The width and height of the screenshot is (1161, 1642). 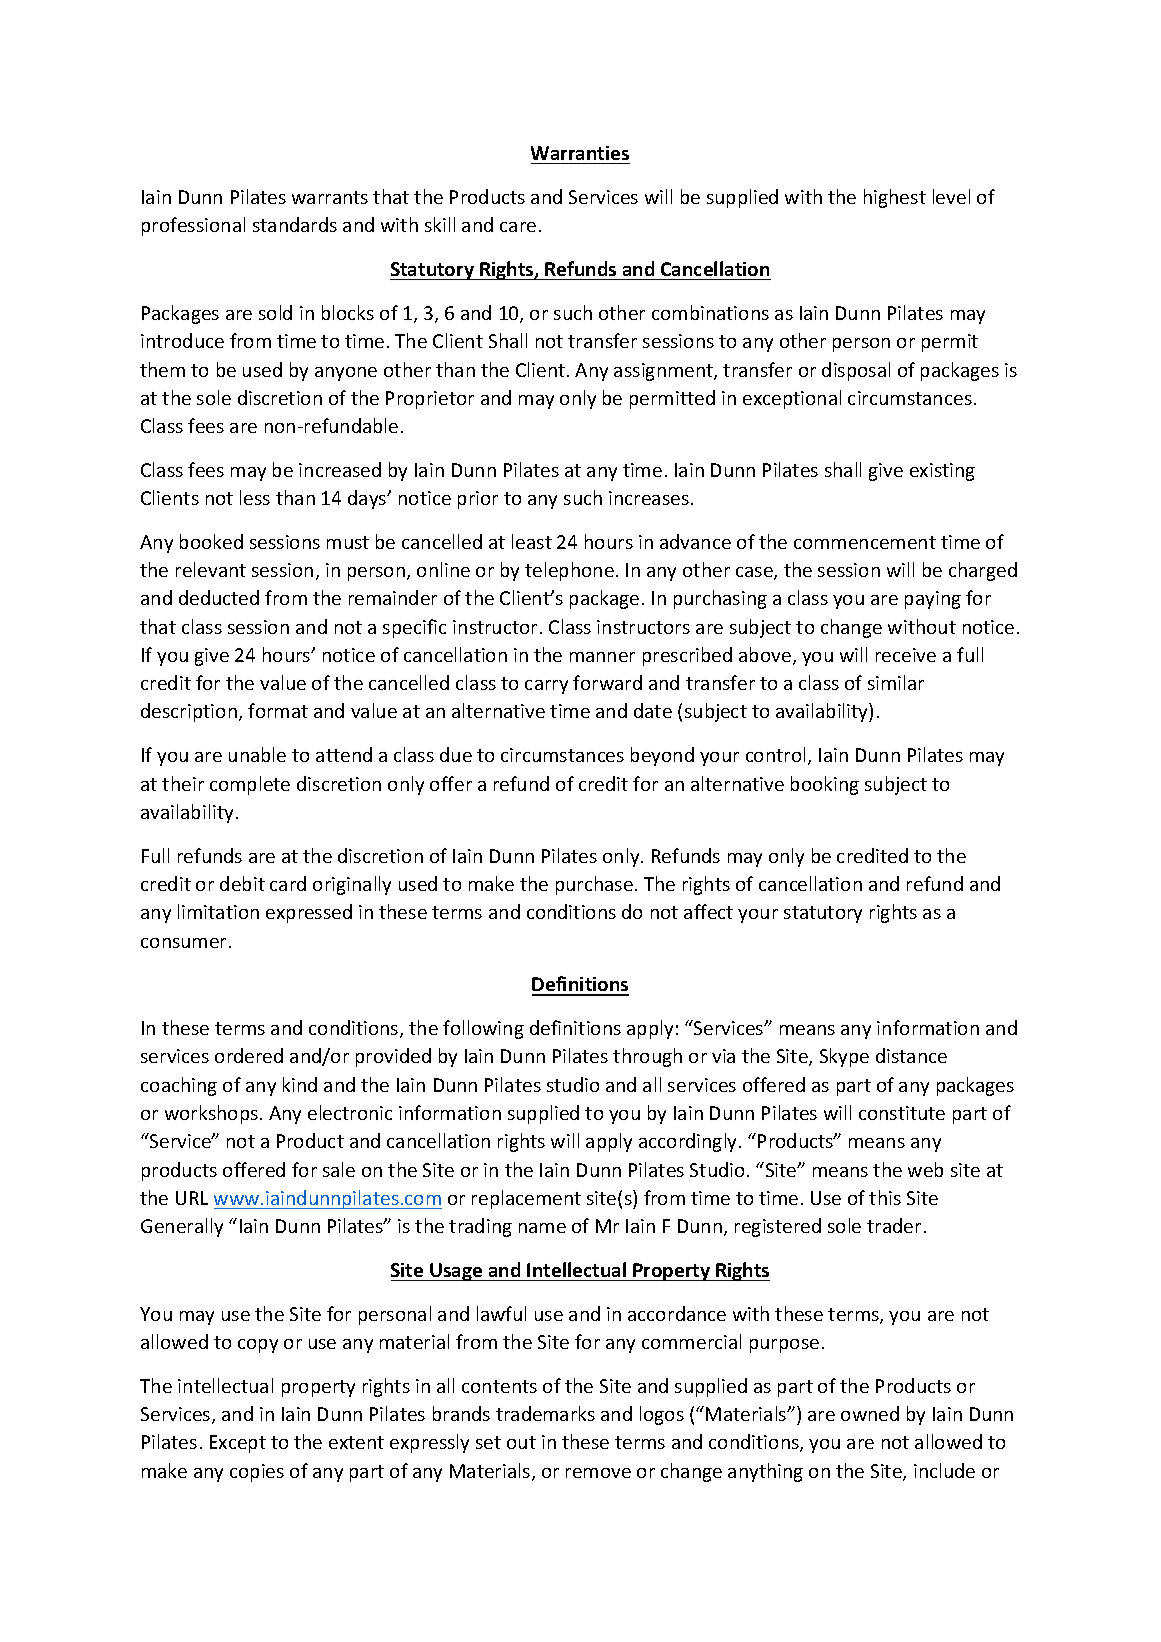 What do you see at coordinates (594, 885) in the screenshot?
I see `purchase` at bounding box center [594, 885].
